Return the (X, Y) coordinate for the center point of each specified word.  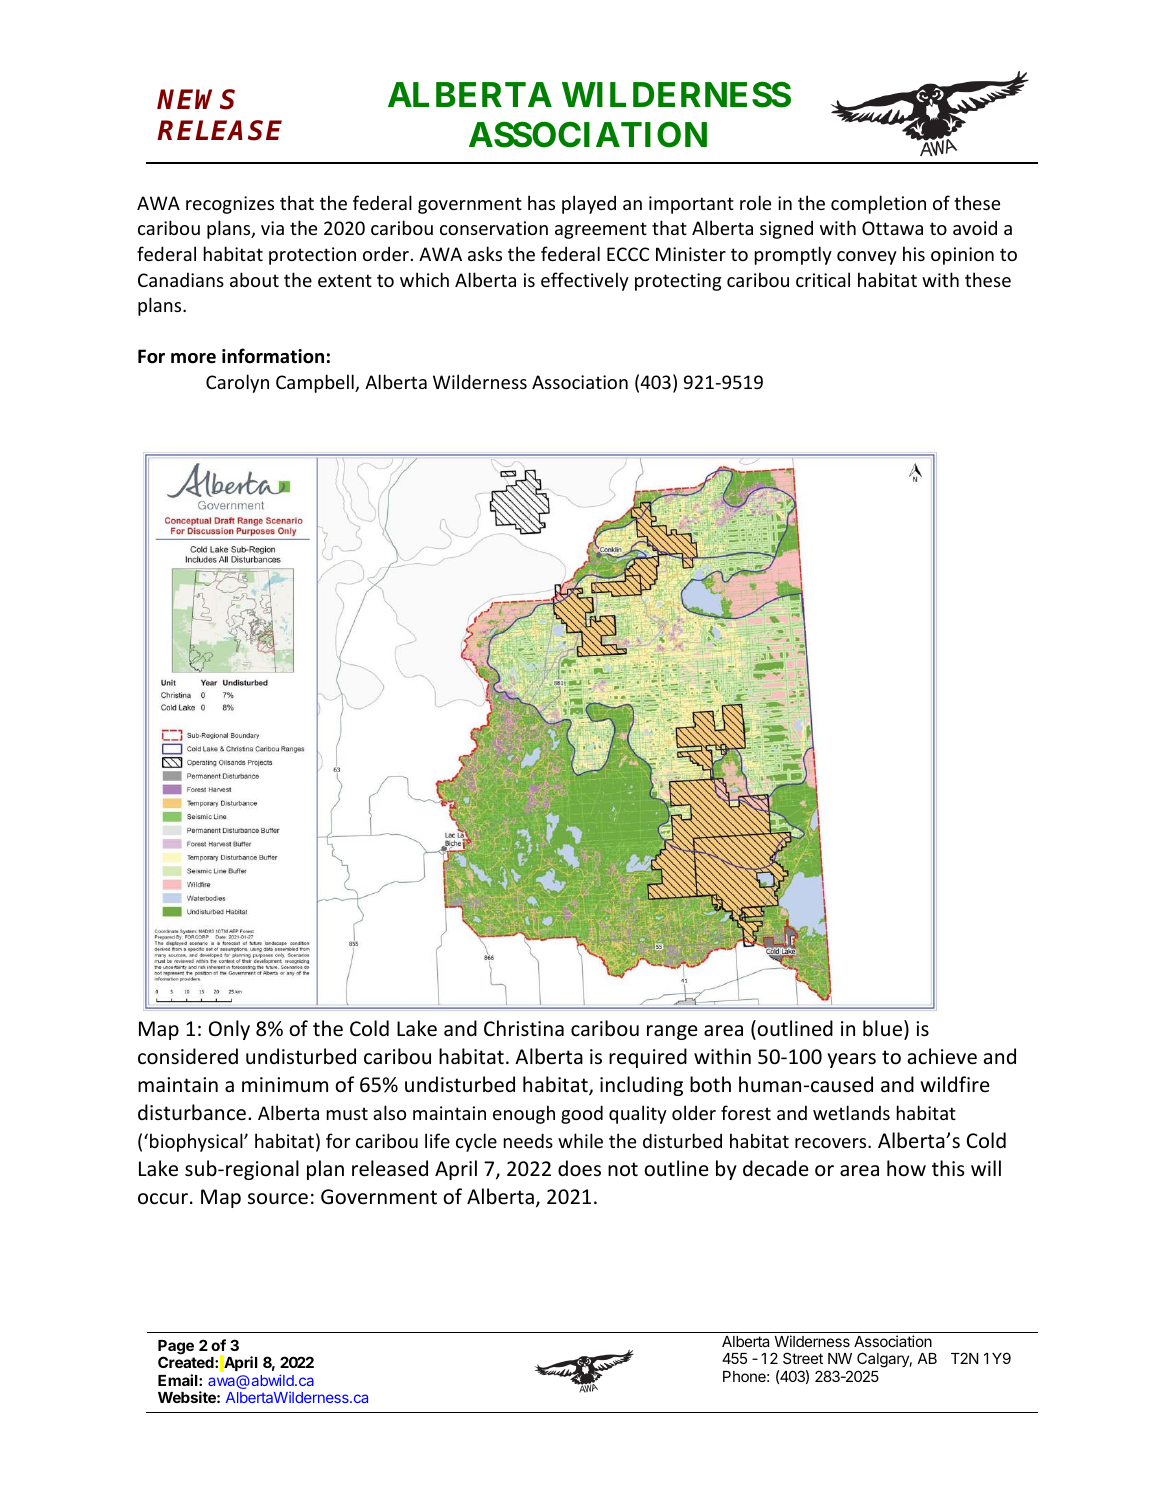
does (579, 1168)
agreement (601, 230)
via (272, 228)
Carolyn (237, 383)
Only (229, 1030)
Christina (524, 1028)
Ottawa (892, 228)
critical (823, 279)
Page (176, 1348)
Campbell (316, 383)
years (852, 1060)
